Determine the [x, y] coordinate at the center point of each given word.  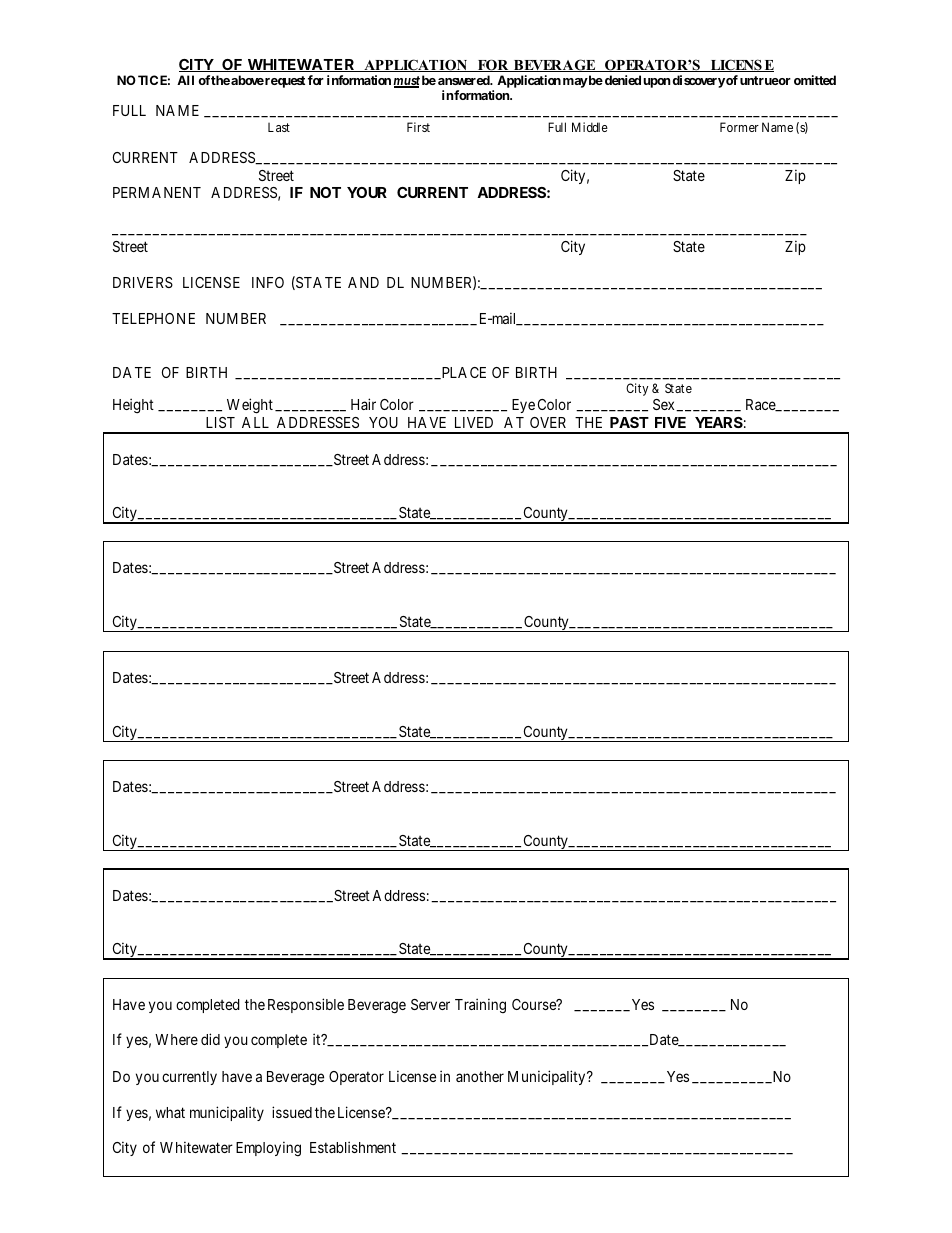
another [480, 1076]
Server [430, 1004]
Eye [523, 406]
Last [279, 127]
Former [739, 127]
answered [465, 80]
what [170, 1112]
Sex [665, 405]
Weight [250, 406]
